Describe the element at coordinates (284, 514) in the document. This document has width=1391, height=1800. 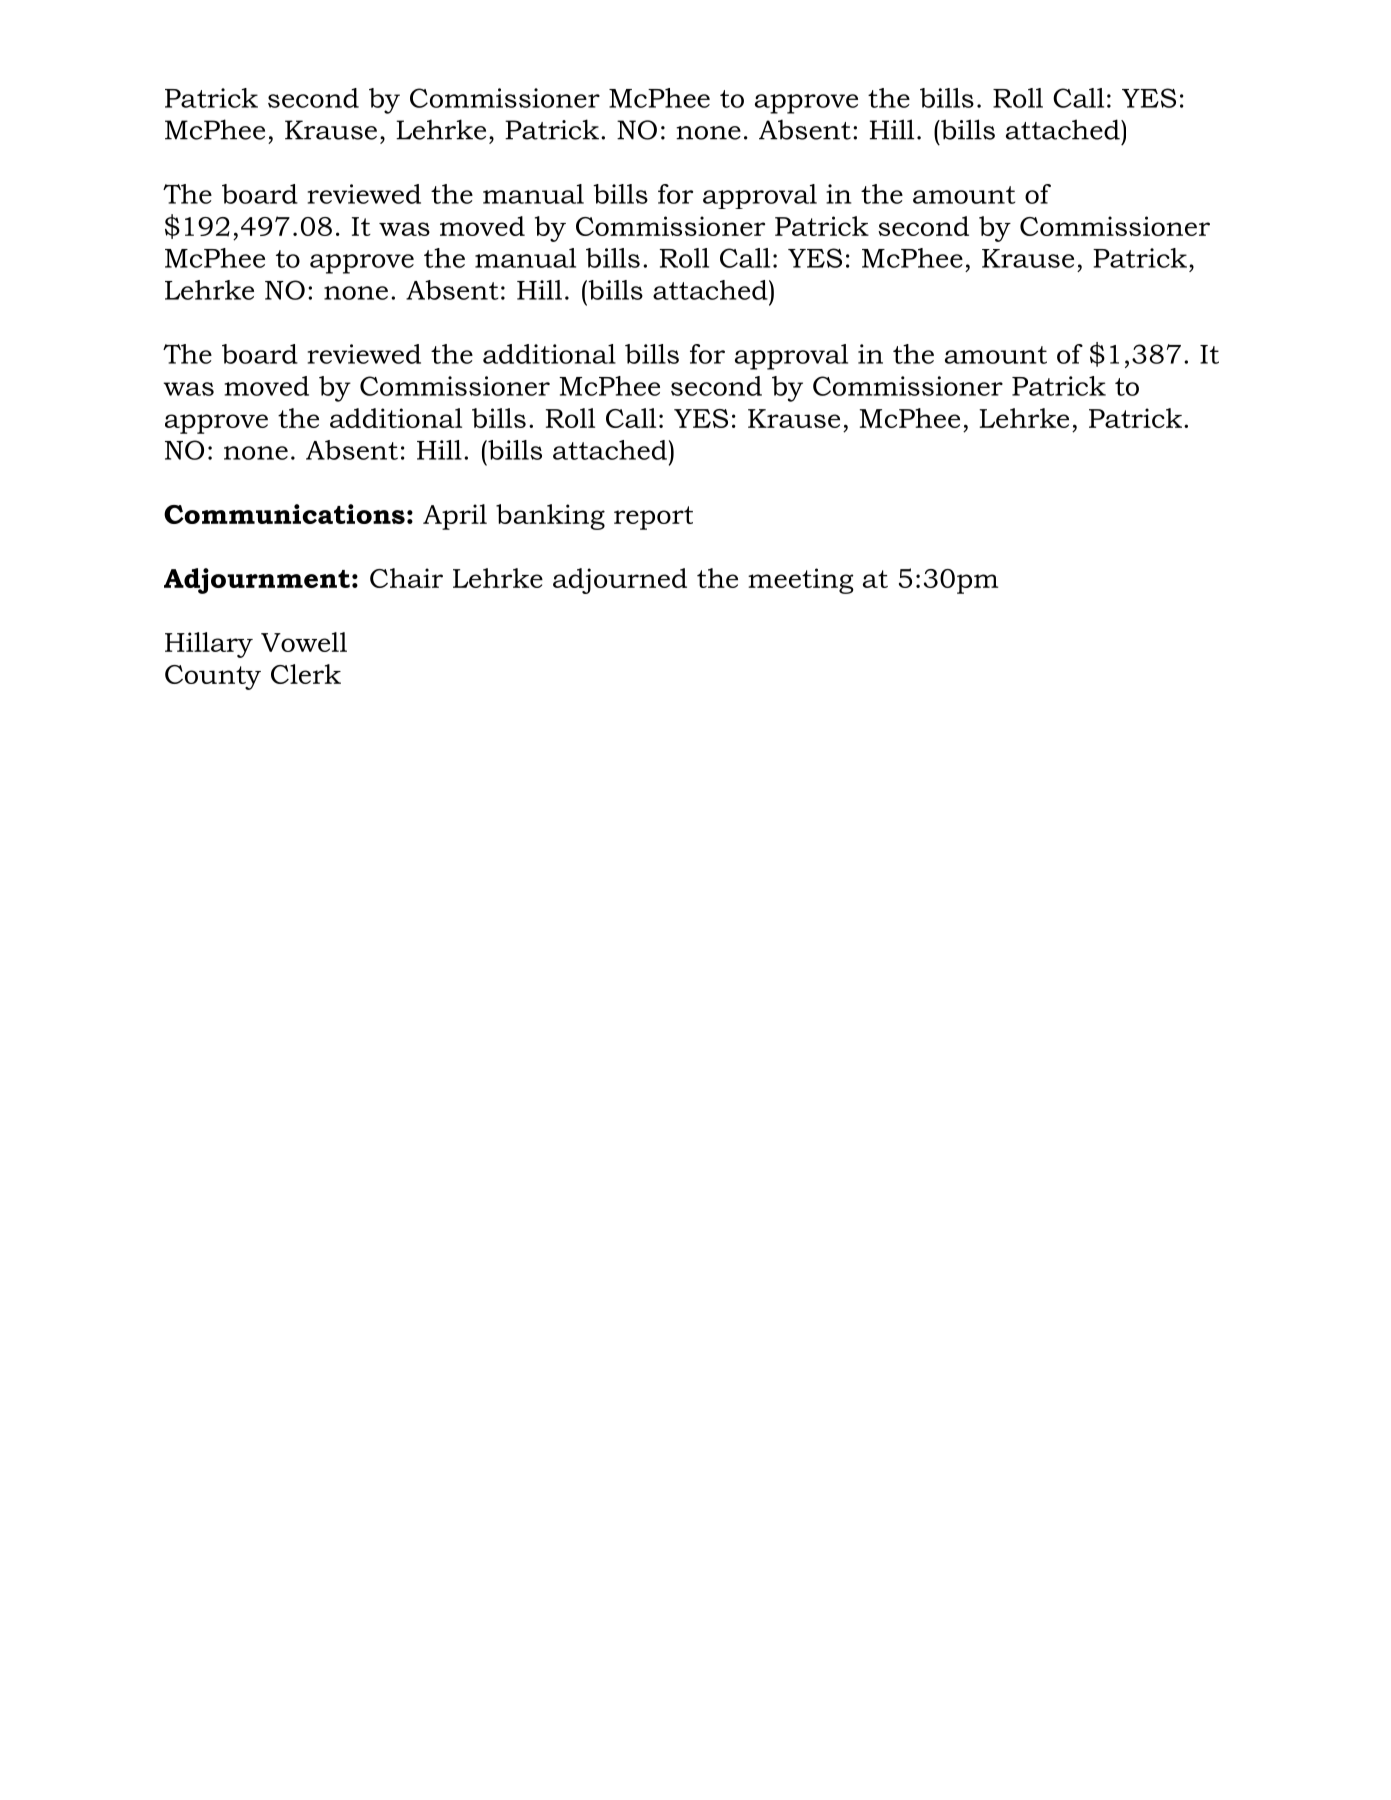
I see `Communications` at that location.
